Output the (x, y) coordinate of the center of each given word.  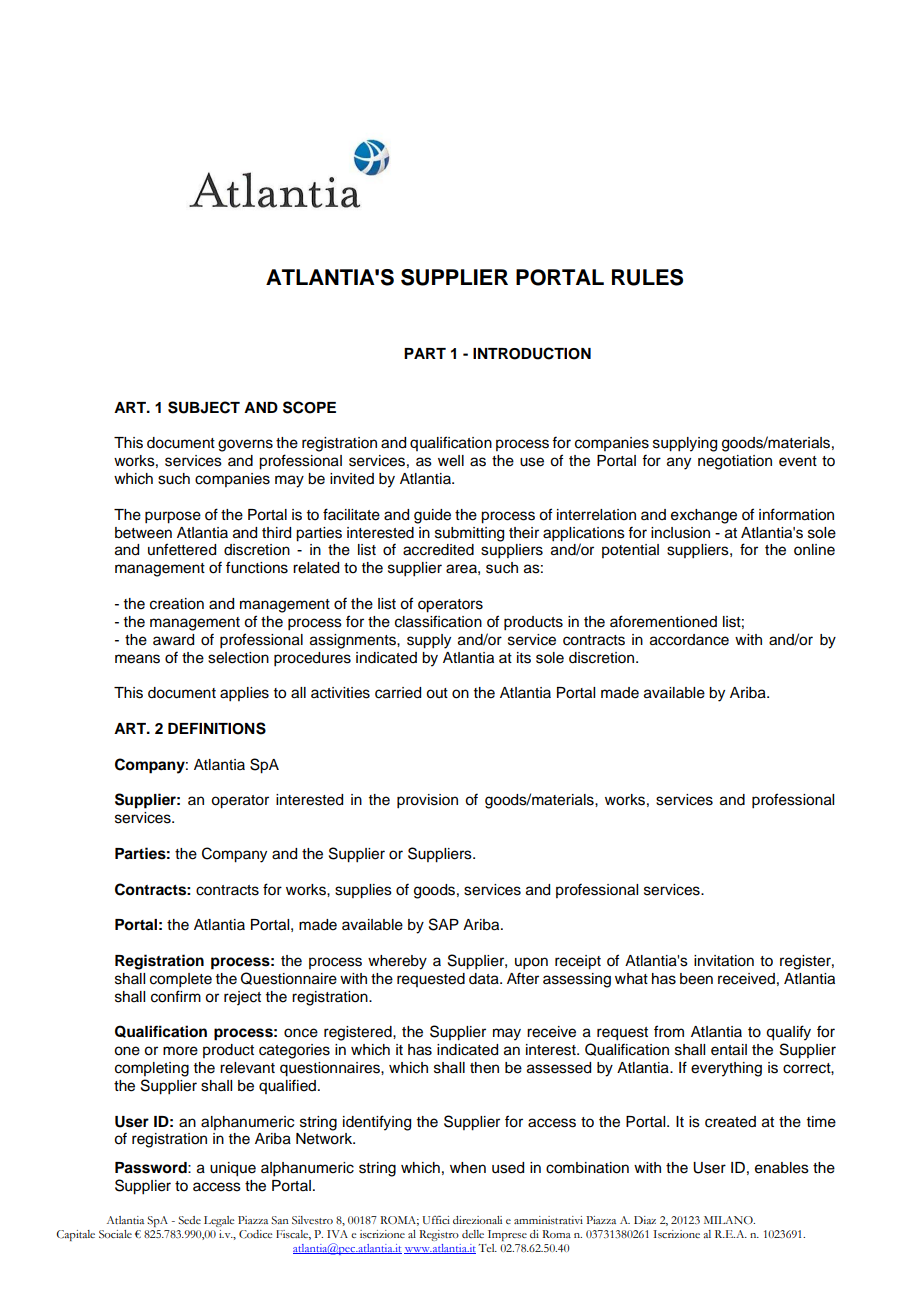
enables (782, 1168)
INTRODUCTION (532, 353)
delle (473, 1234)
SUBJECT (204, 407)
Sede (189, 1220)
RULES (647, 277)
